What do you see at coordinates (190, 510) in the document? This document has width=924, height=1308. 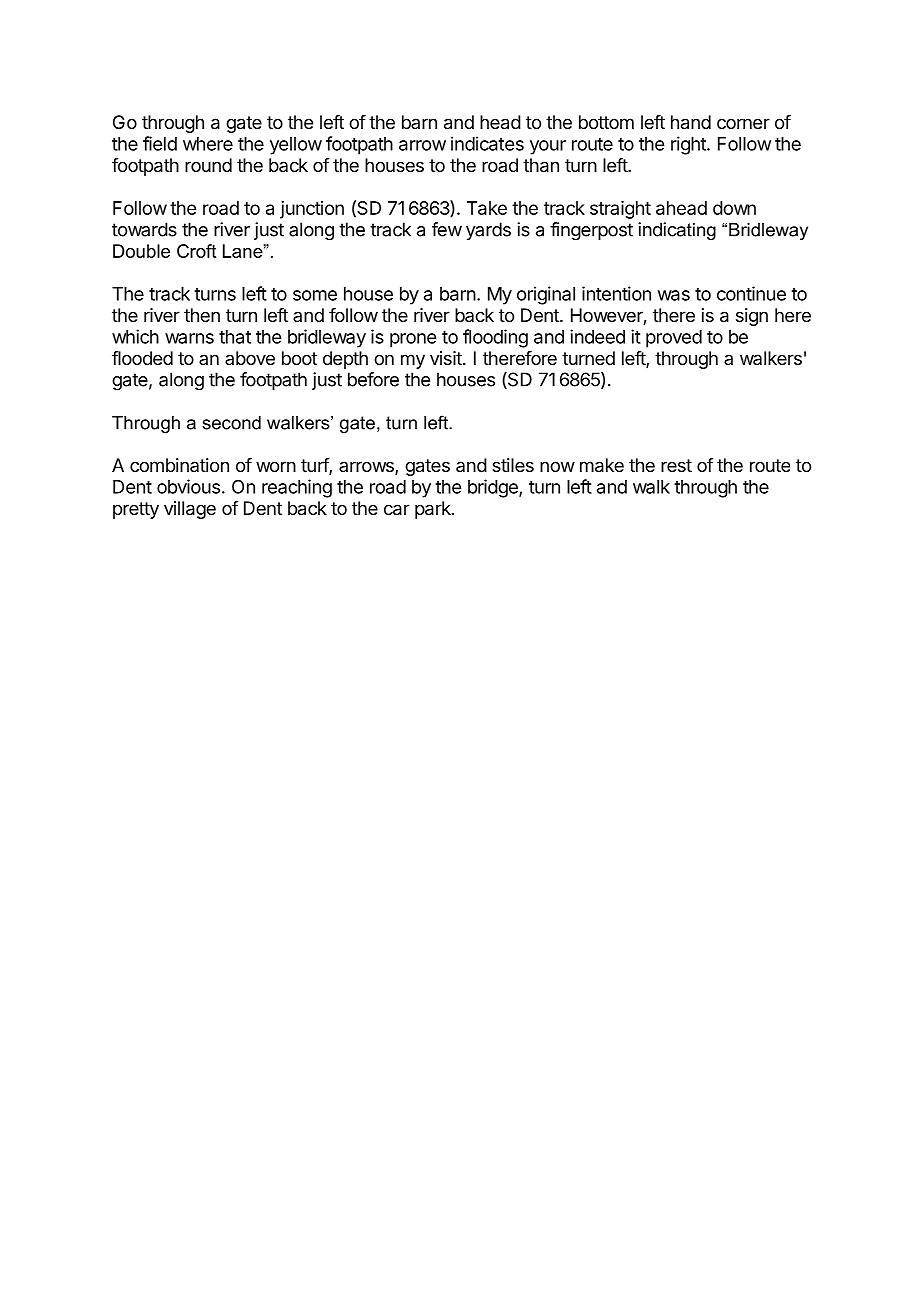 I see `village` at bounding box center [190, 510].
